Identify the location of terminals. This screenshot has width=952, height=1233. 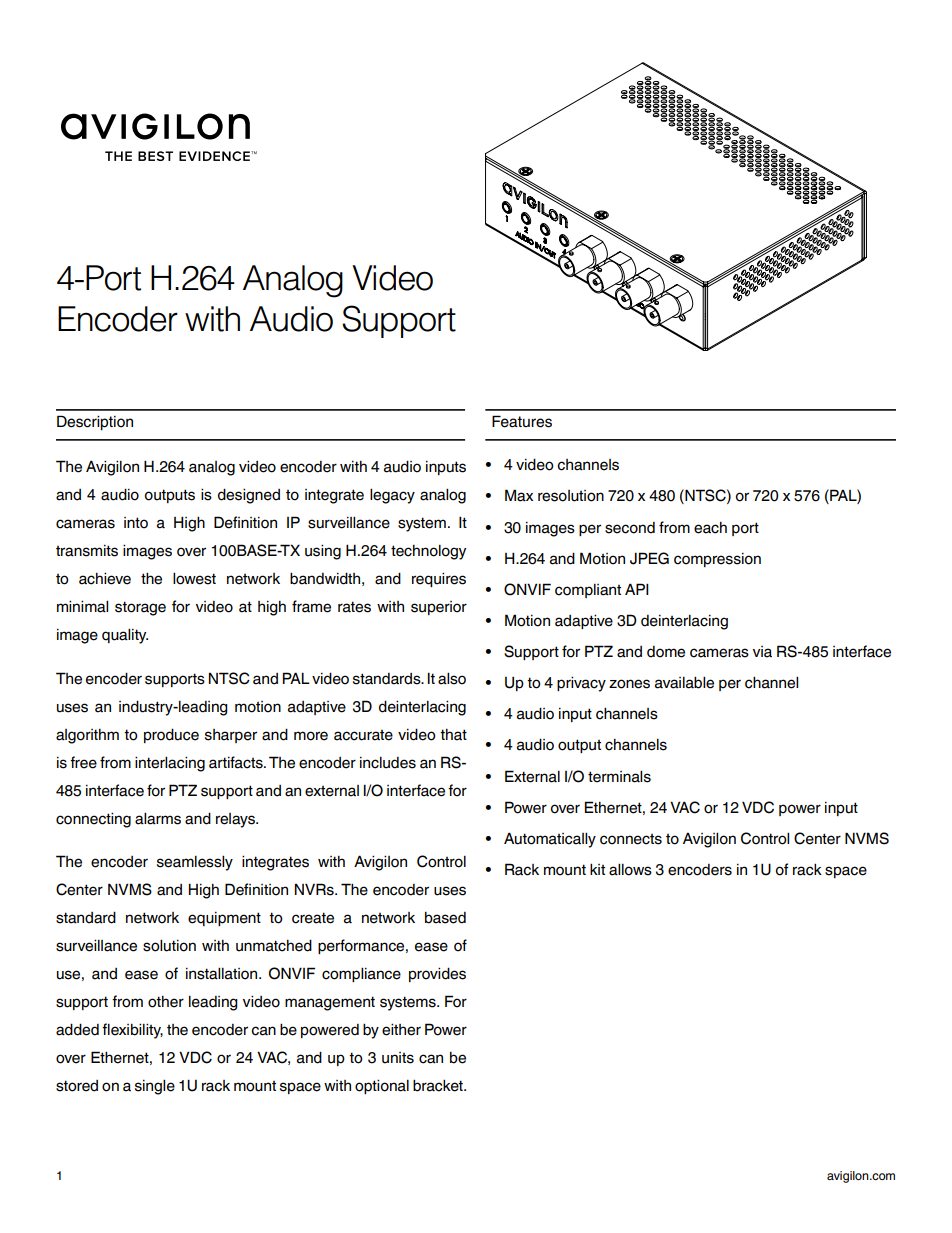
(619, 776).
